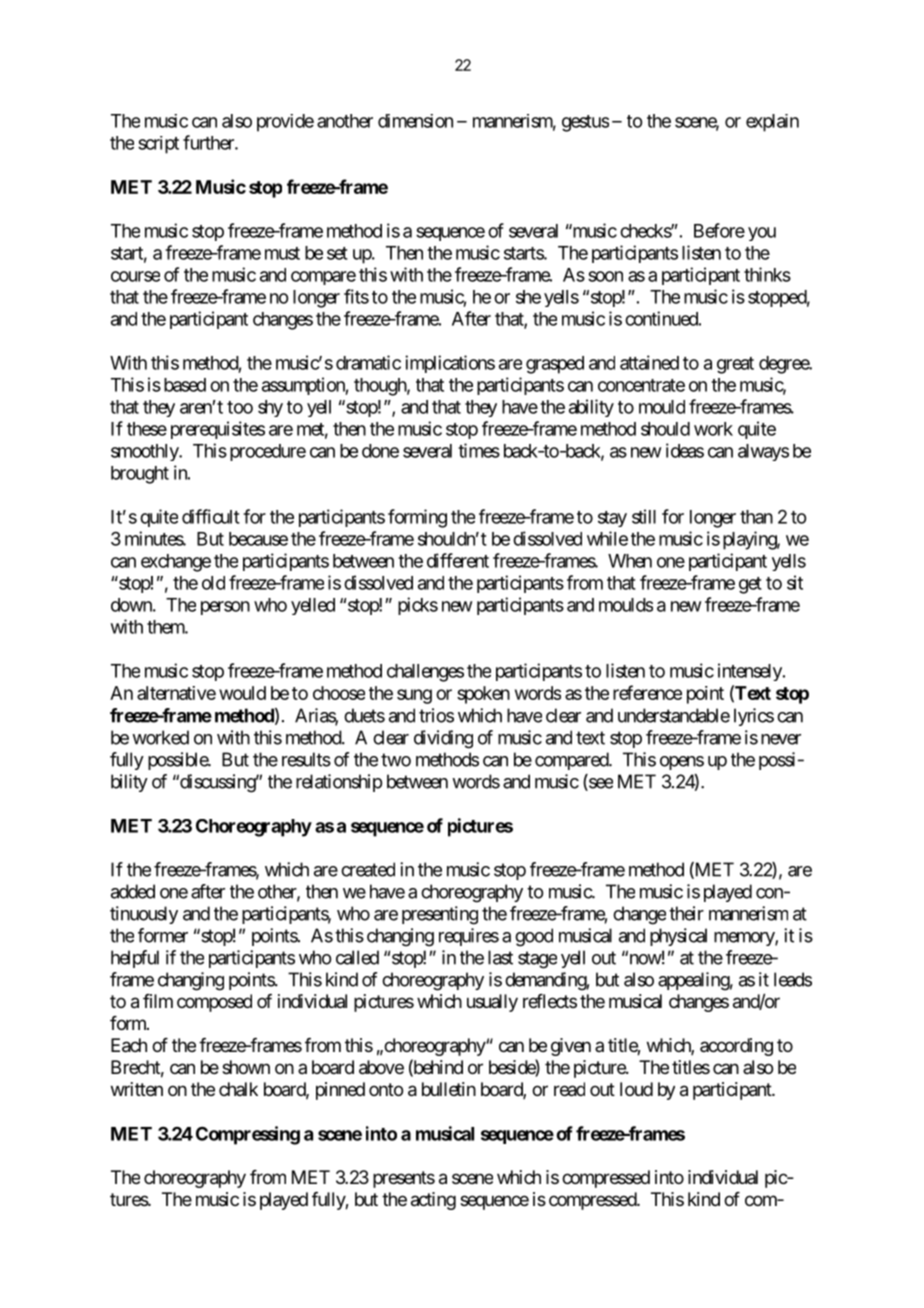 The height and width of the page is (1308, 924). What do you see at coordinates (415, 121) in the page?
I see `dimension` at bounding box center [415, 121].
